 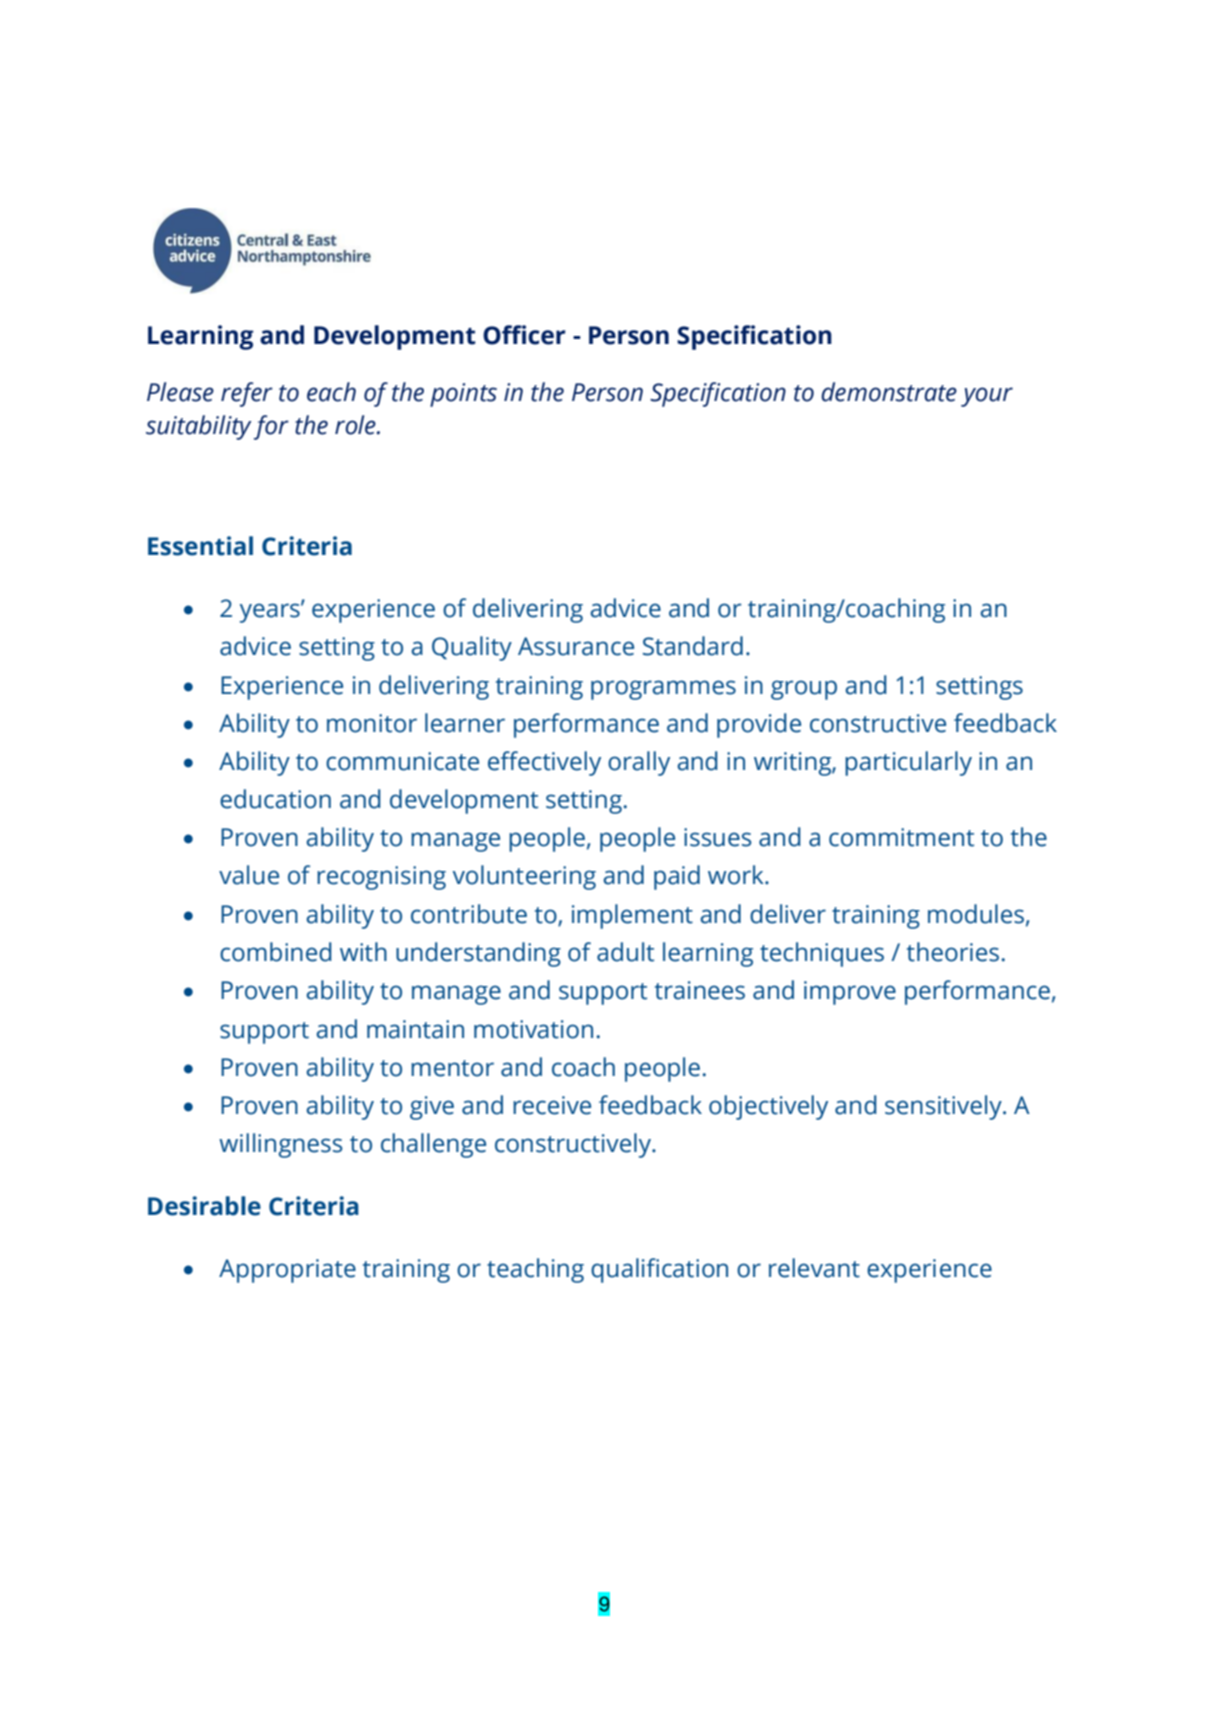 I want to click on refer, so click(x=247, y=394).
